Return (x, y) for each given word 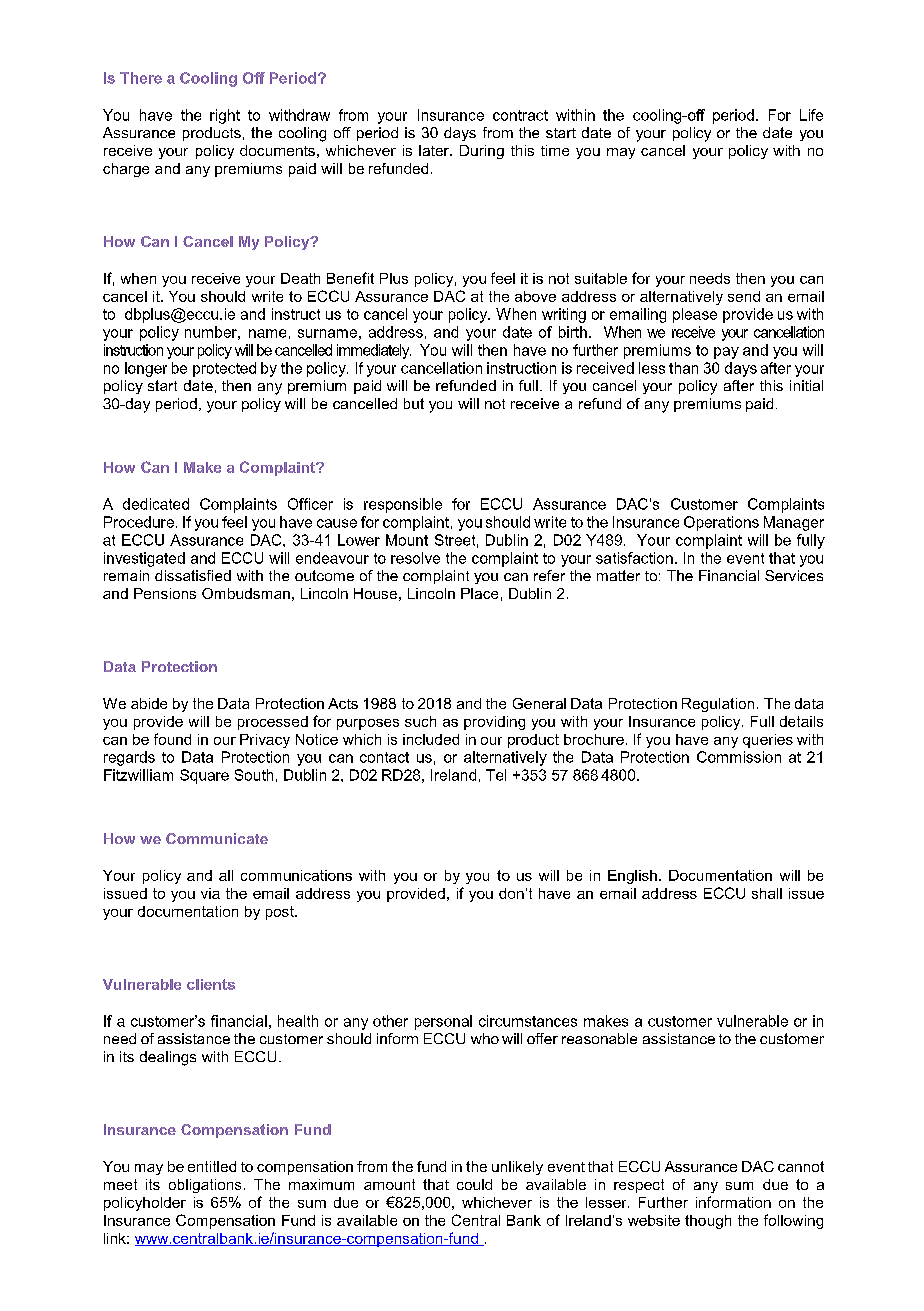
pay (726, 353)
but (414, 403)
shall (767, 893)
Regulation (718, 705)
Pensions (165, 593)
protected (224, 369)
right (225, 116)
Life (811, 115)
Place (479, 593)
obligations (205, 1186)
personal (443, 1022)
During (482, 152)
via (210, 893)
